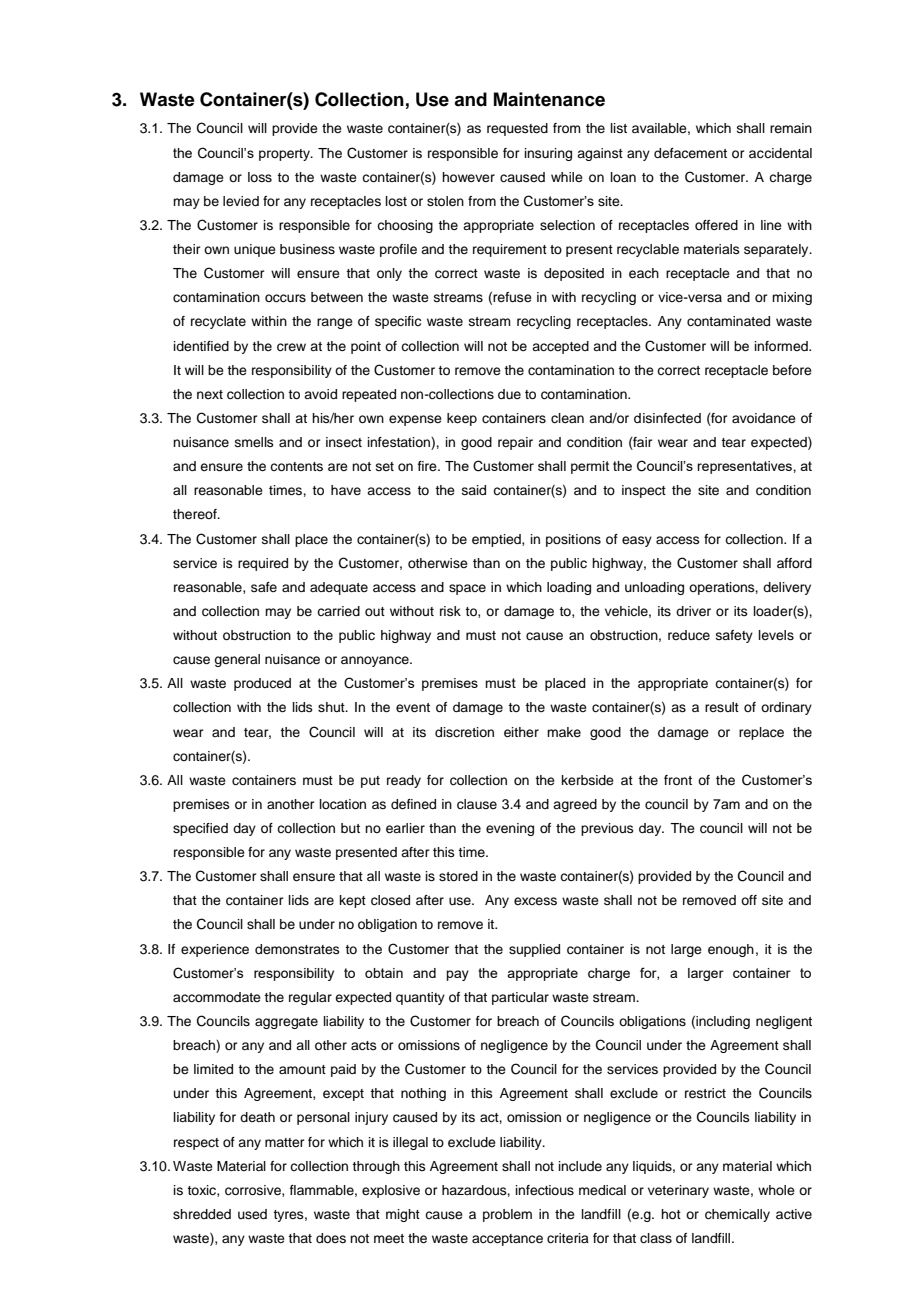  Describe the element at coordinates (200, 829) in the document. I see `specified` at that location.
